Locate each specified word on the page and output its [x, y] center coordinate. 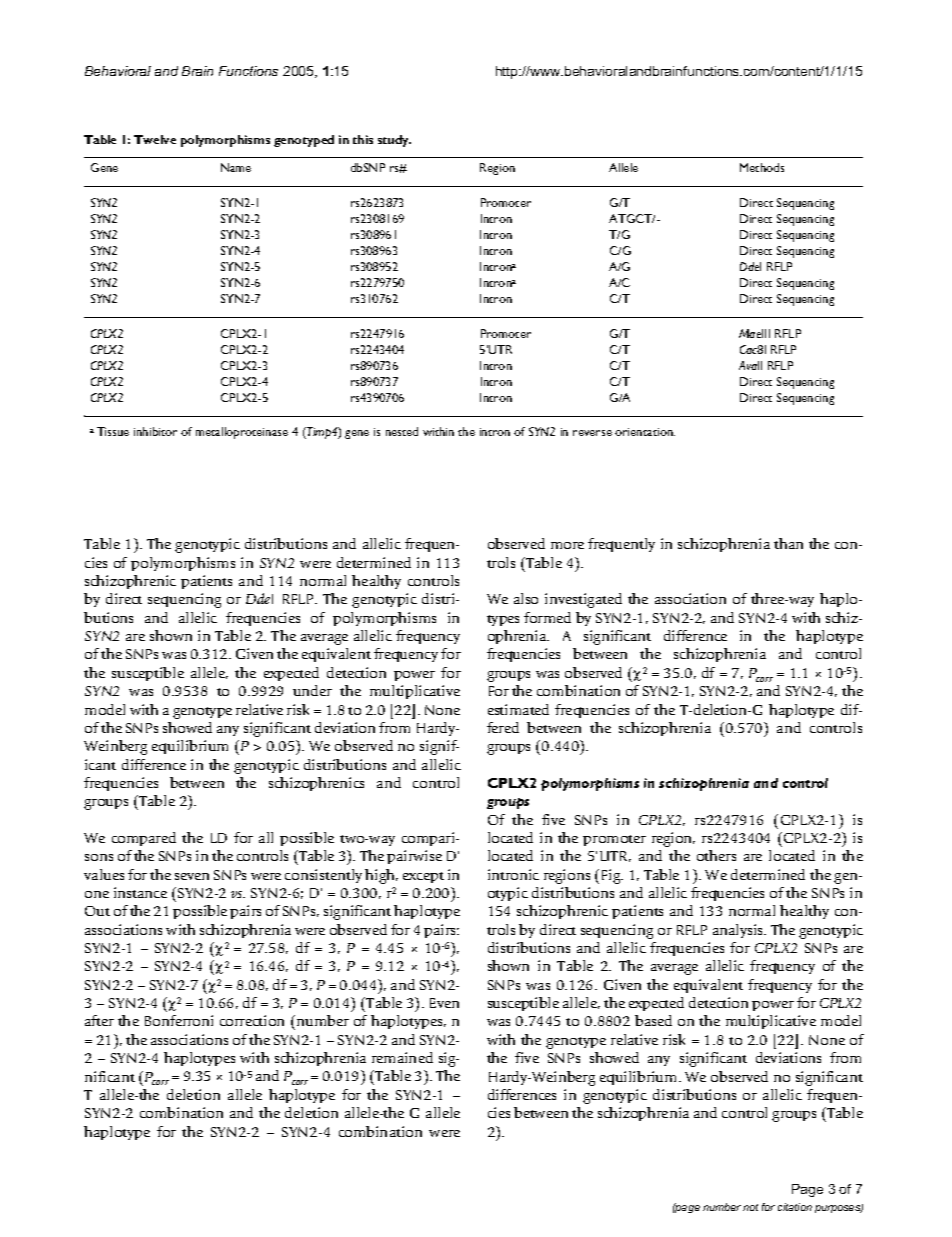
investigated [583, 600]
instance [140, 892]
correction [252, 1020]
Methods [762, 167]
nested [402, 431]
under [312, 690]
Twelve [155, 139]
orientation [645, 432]
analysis [739, 931]
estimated [518, 709]
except [423, 877]
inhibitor [155, 431]
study [394, 141]
